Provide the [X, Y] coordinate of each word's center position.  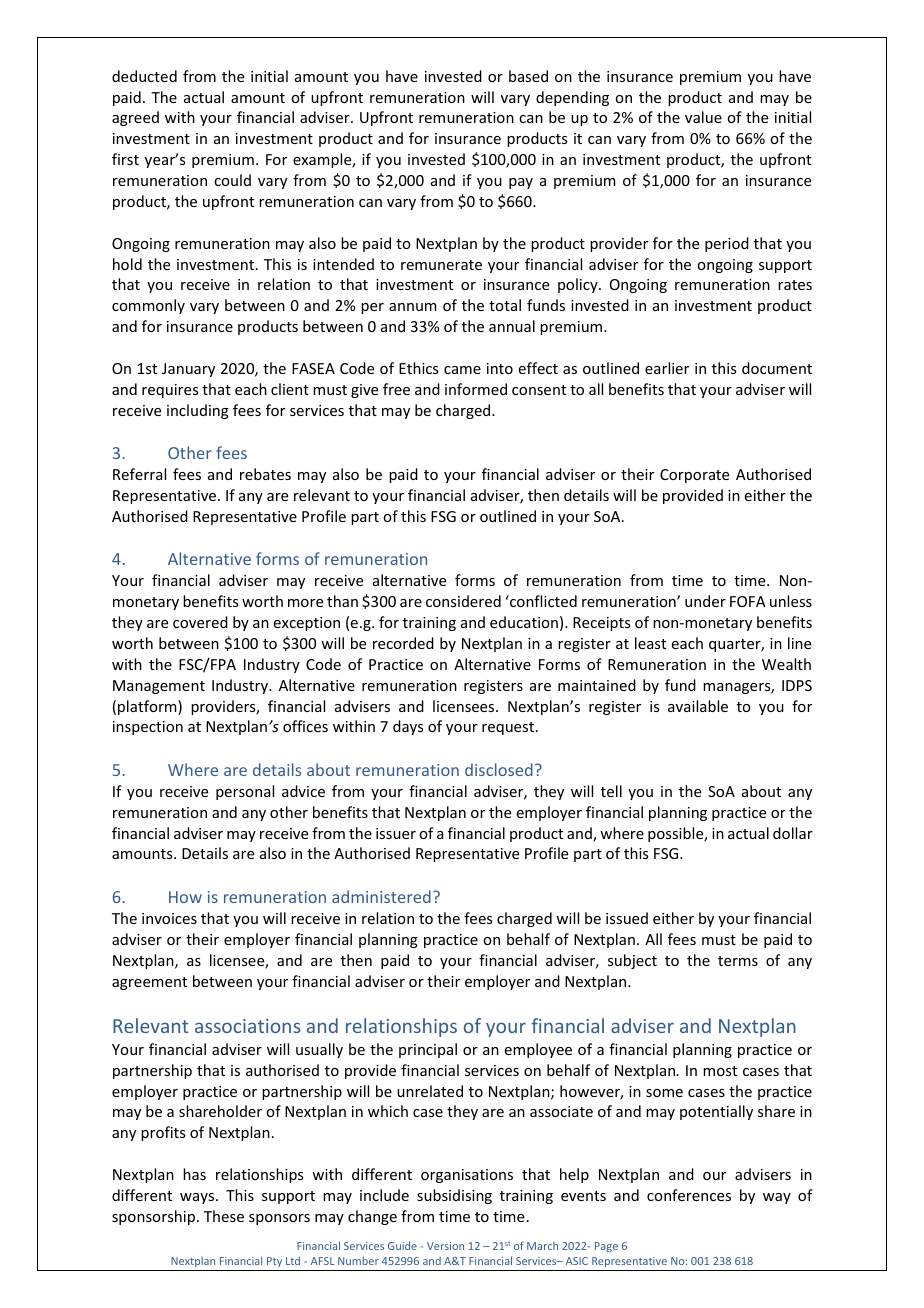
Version [445, 1246]
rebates [265, 474]
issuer [396, 833]
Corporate [694, 476]
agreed [135, 118]
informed [476, 389]
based [528, 76]
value [703, 117]
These [224, 1216]
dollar [793, 833]
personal [245, 792]
